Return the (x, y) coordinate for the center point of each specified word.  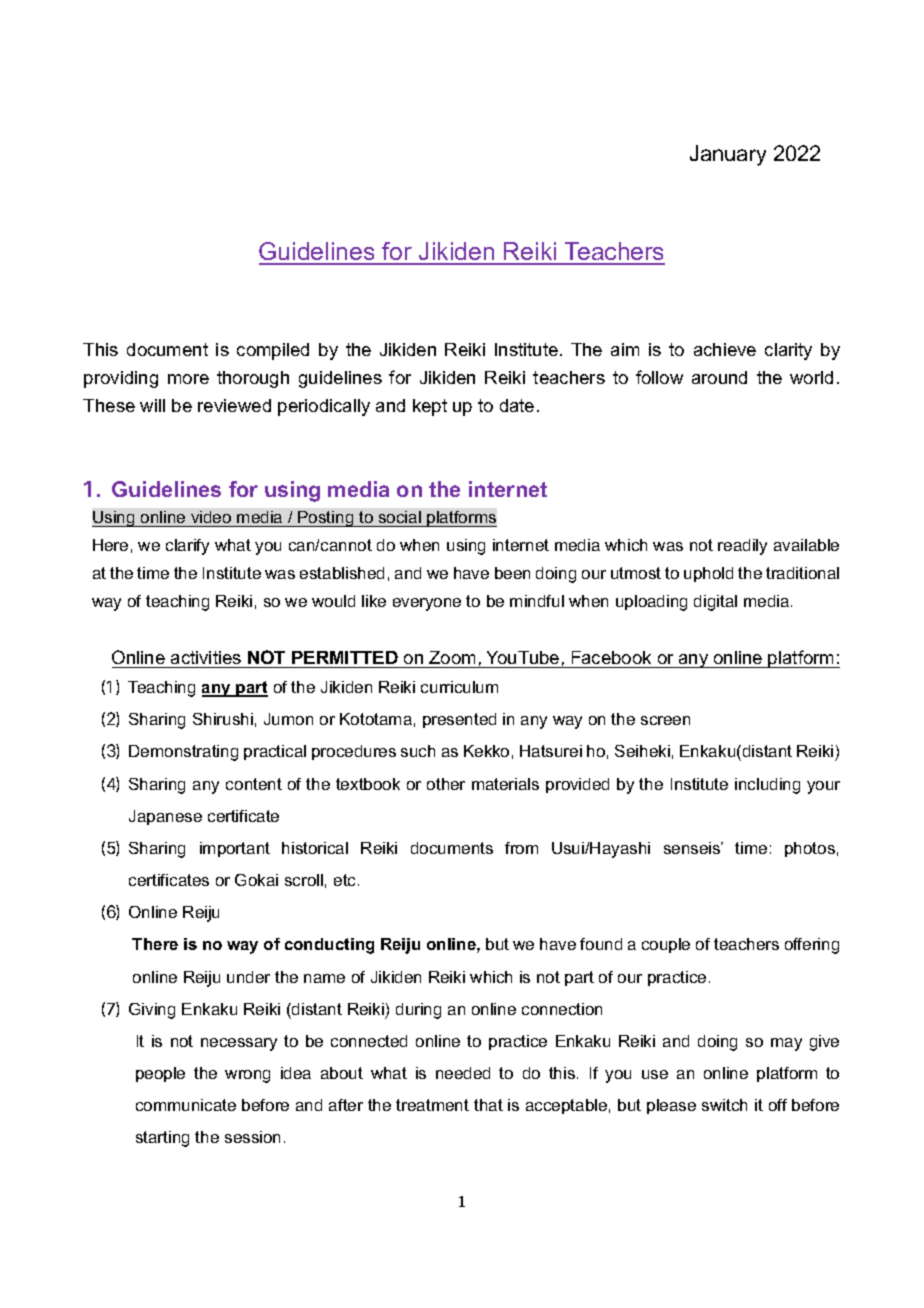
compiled (273, 351)
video (211, 517)
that (488, 1105)
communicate (186, 1105)
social (400, 517)
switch (724, 1105)
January (728, 155)
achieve (725, 349)
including (767, 786)
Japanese (165, 817)
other (446, 784)
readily (742, 547)
